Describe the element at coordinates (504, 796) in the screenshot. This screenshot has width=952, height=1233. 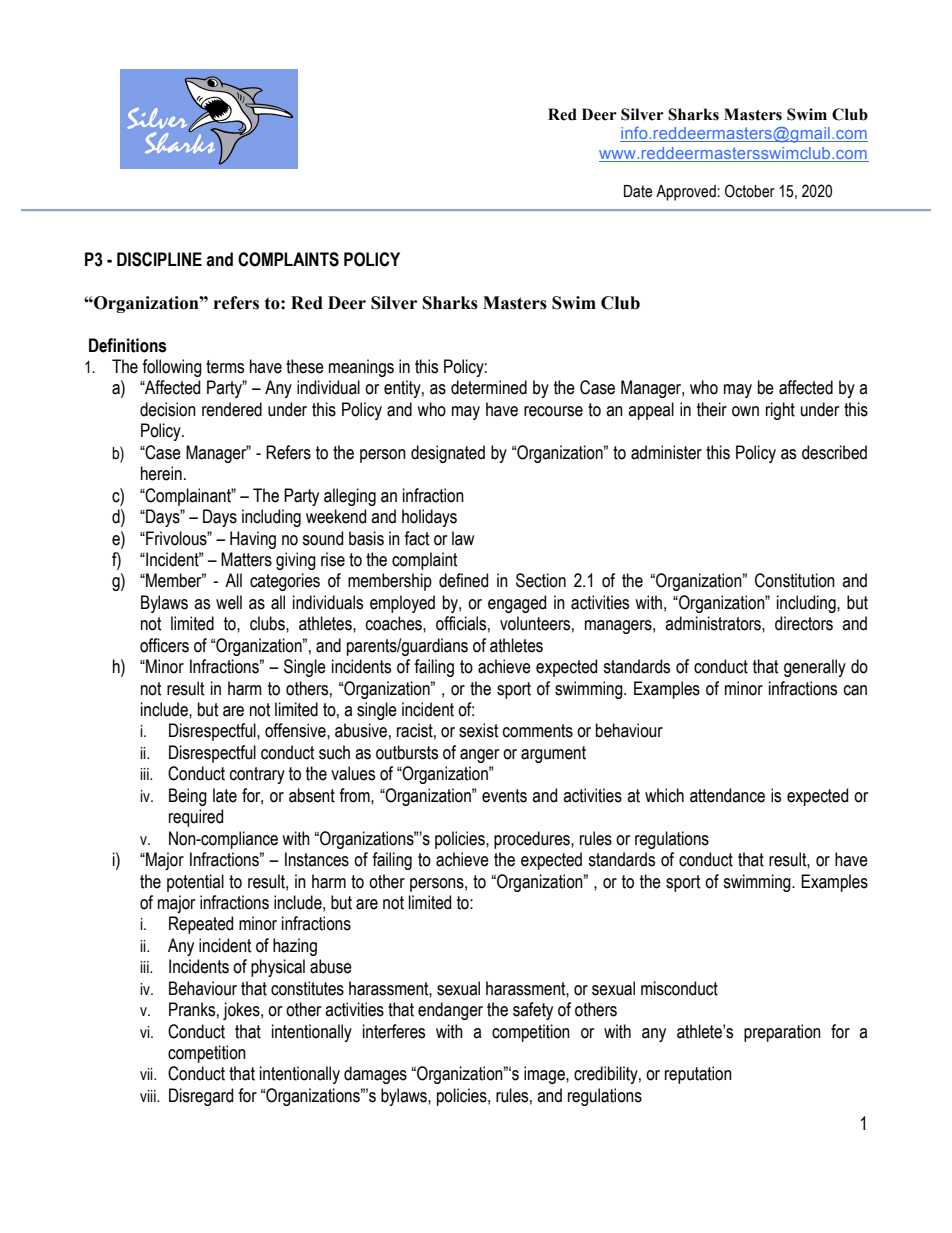
I see `events` at that location.
